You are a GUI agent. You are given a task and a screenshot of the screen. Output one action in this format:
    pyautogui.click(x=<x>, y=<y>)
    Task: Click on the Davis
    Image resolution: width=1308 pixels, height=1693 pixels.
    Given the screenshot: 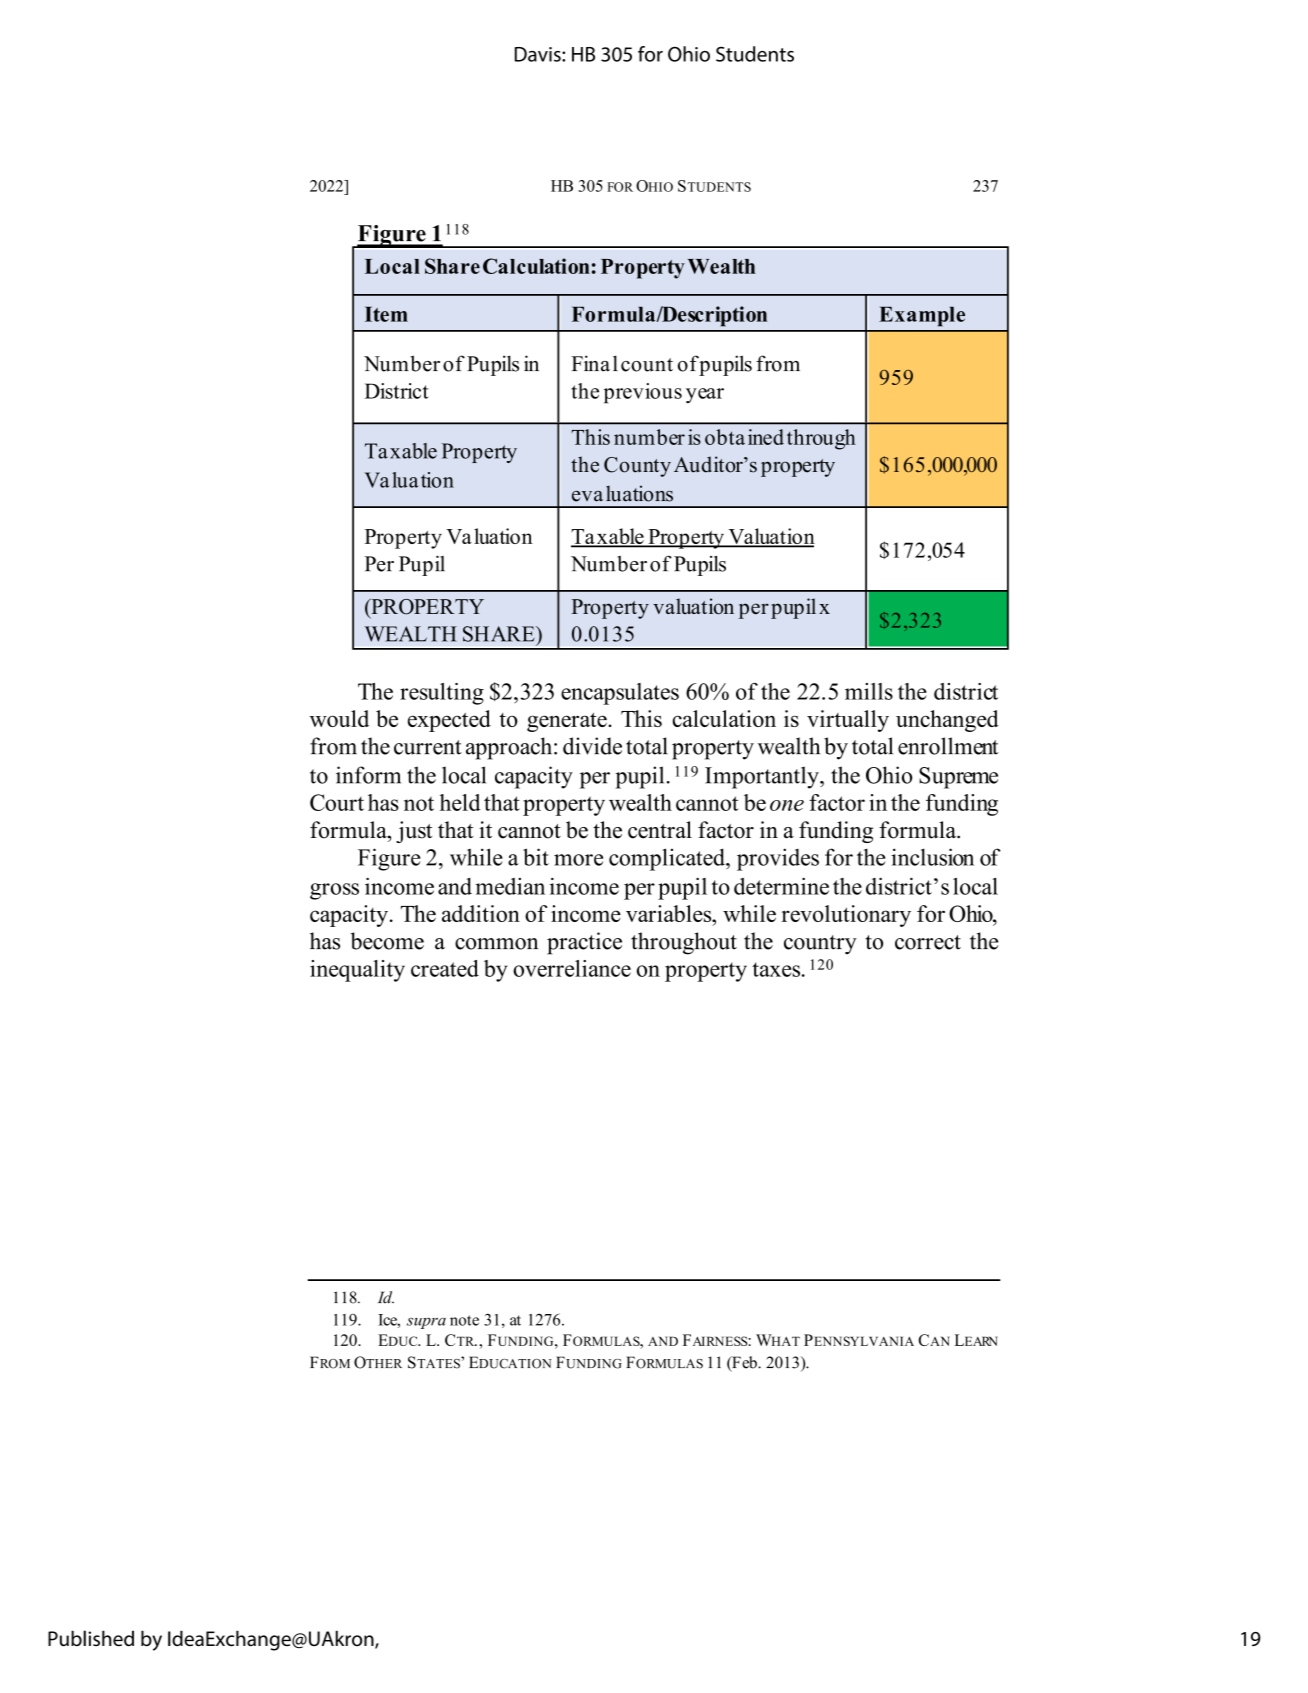 What is the action you would take?
    pyautogui.click(x=539, y=54)
